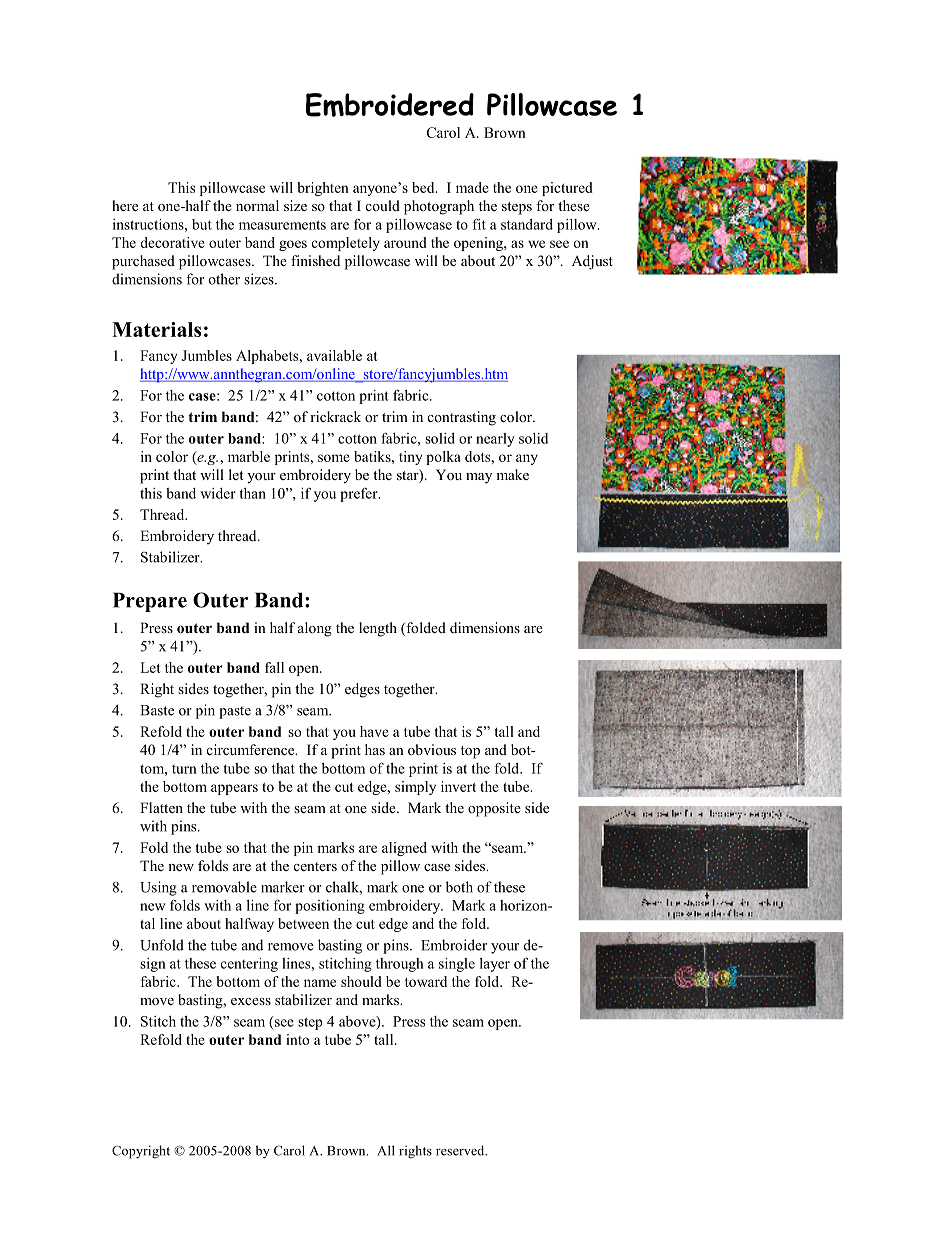 The width and height of the screenshot is (952, 1233). Describe the element at coordinates (360, 495) in the screenshot. I see `prefer` at that location.
